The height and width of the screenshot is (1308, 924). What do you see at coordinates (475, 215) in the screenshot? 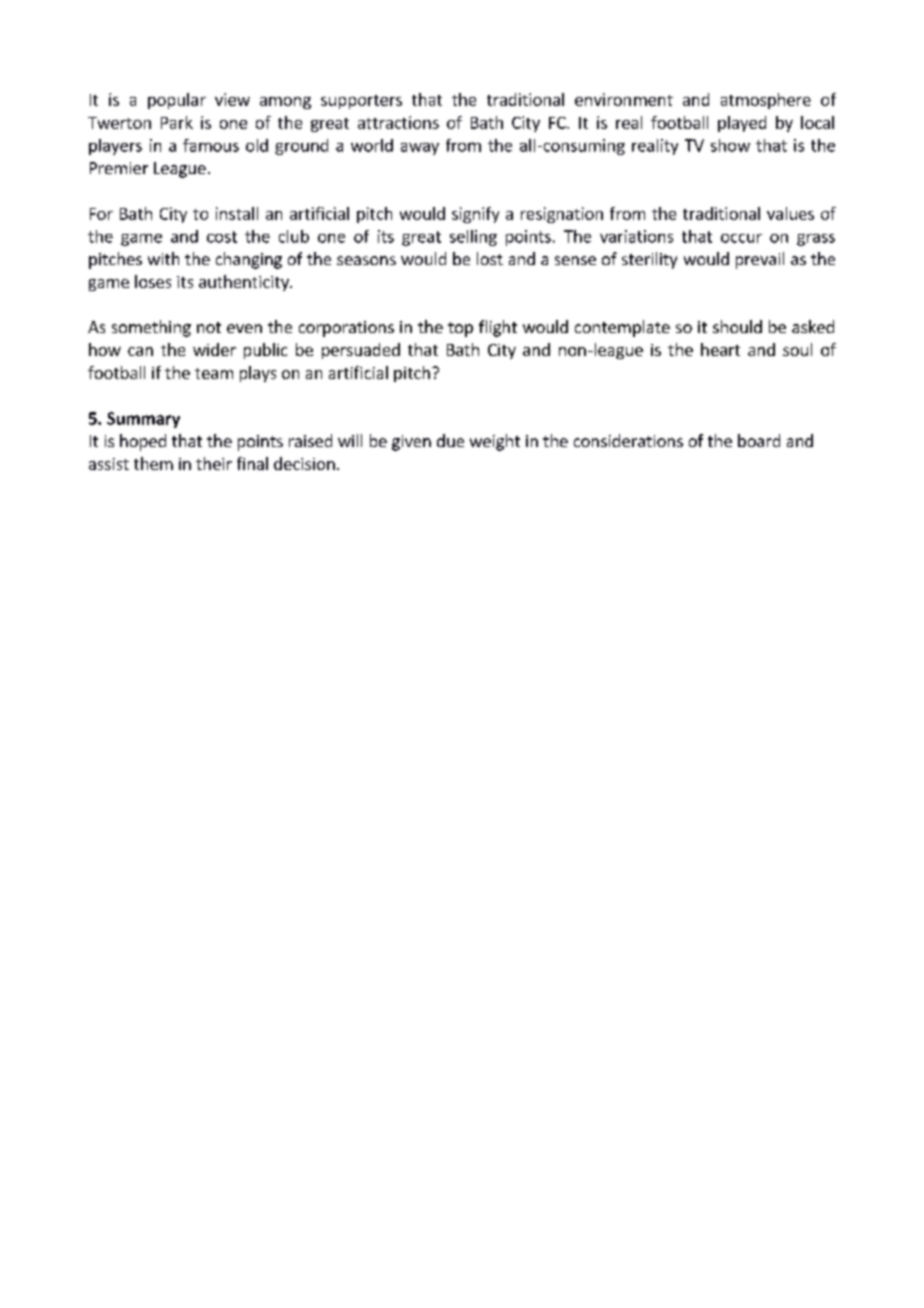
I see `signify` at bounding box center [475, 215].
